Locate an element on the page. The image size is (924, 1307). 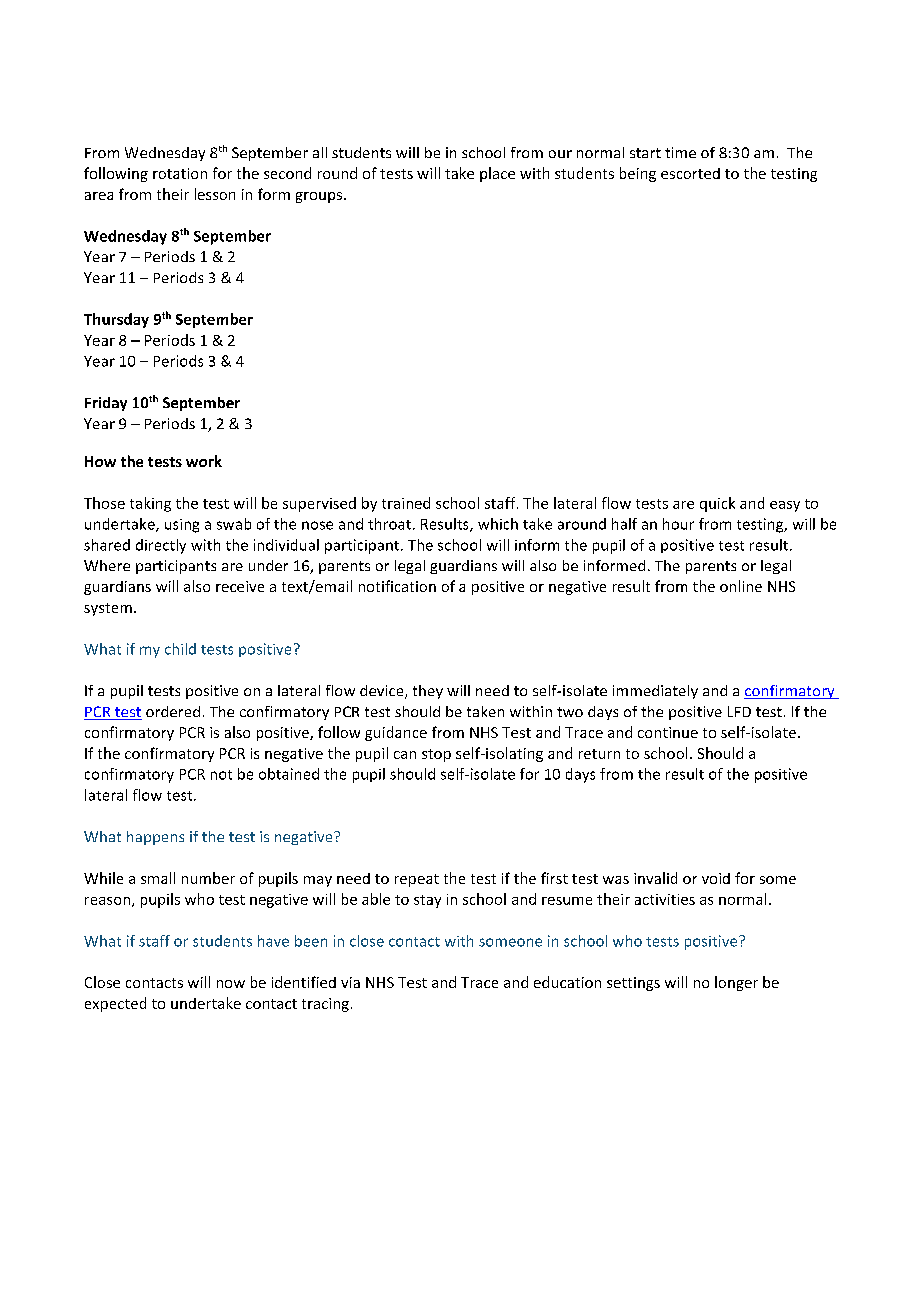
continue is located at coordinates (668, 732).
